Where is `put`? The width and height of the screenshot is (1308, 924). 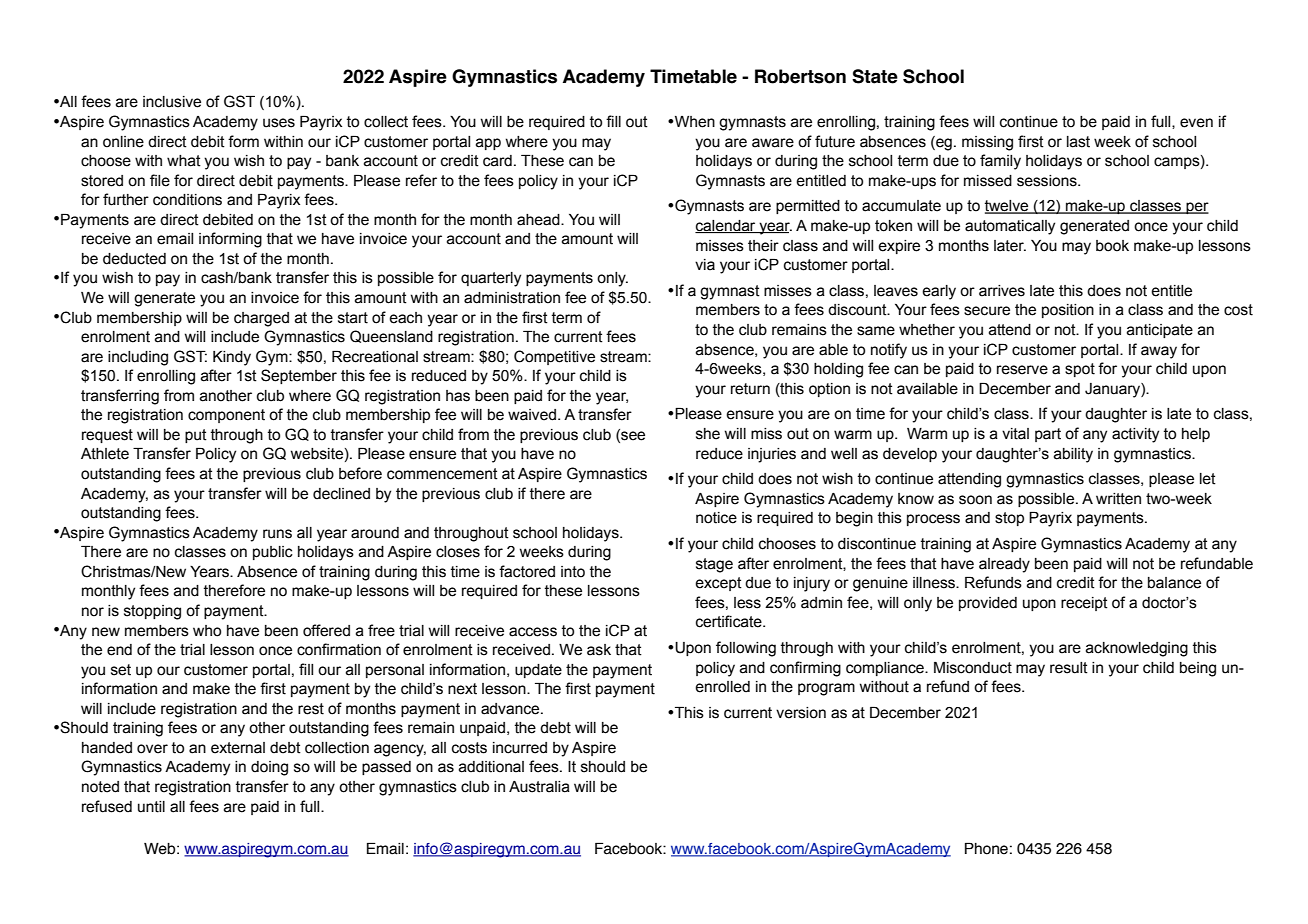 put is located at coordinates (196, 436).
